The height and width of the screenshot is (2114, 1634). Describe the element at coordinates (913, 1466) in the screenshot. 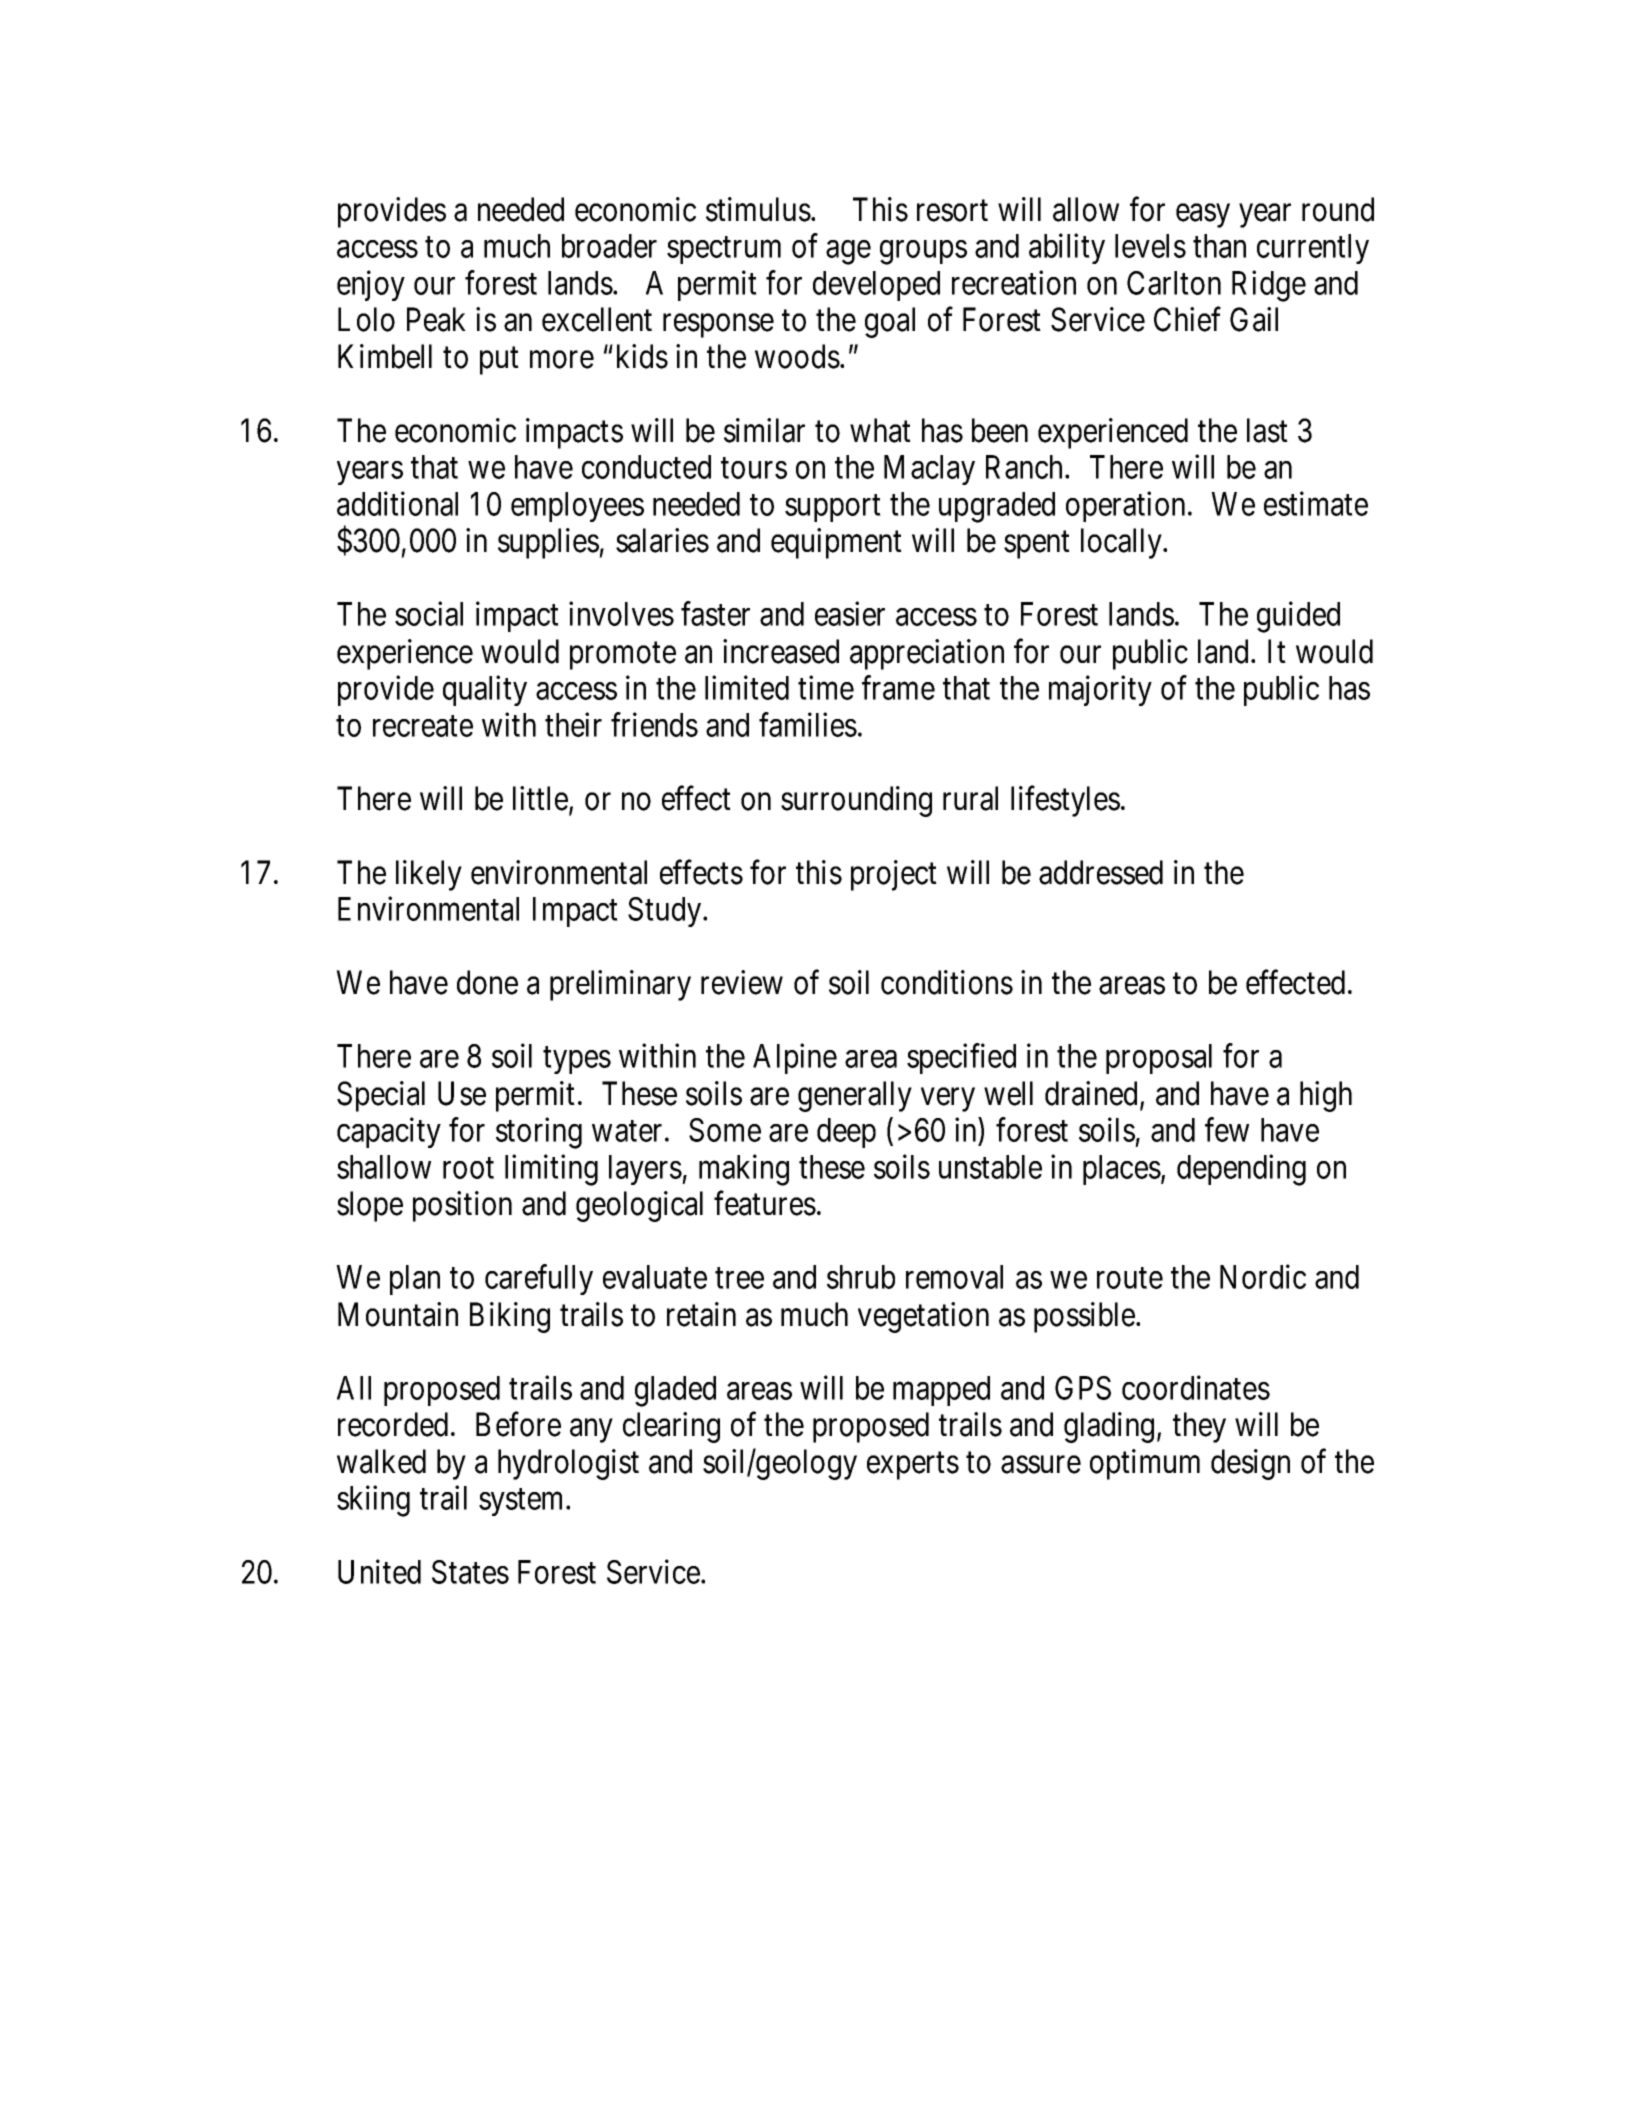

I see `experts` at that location.
